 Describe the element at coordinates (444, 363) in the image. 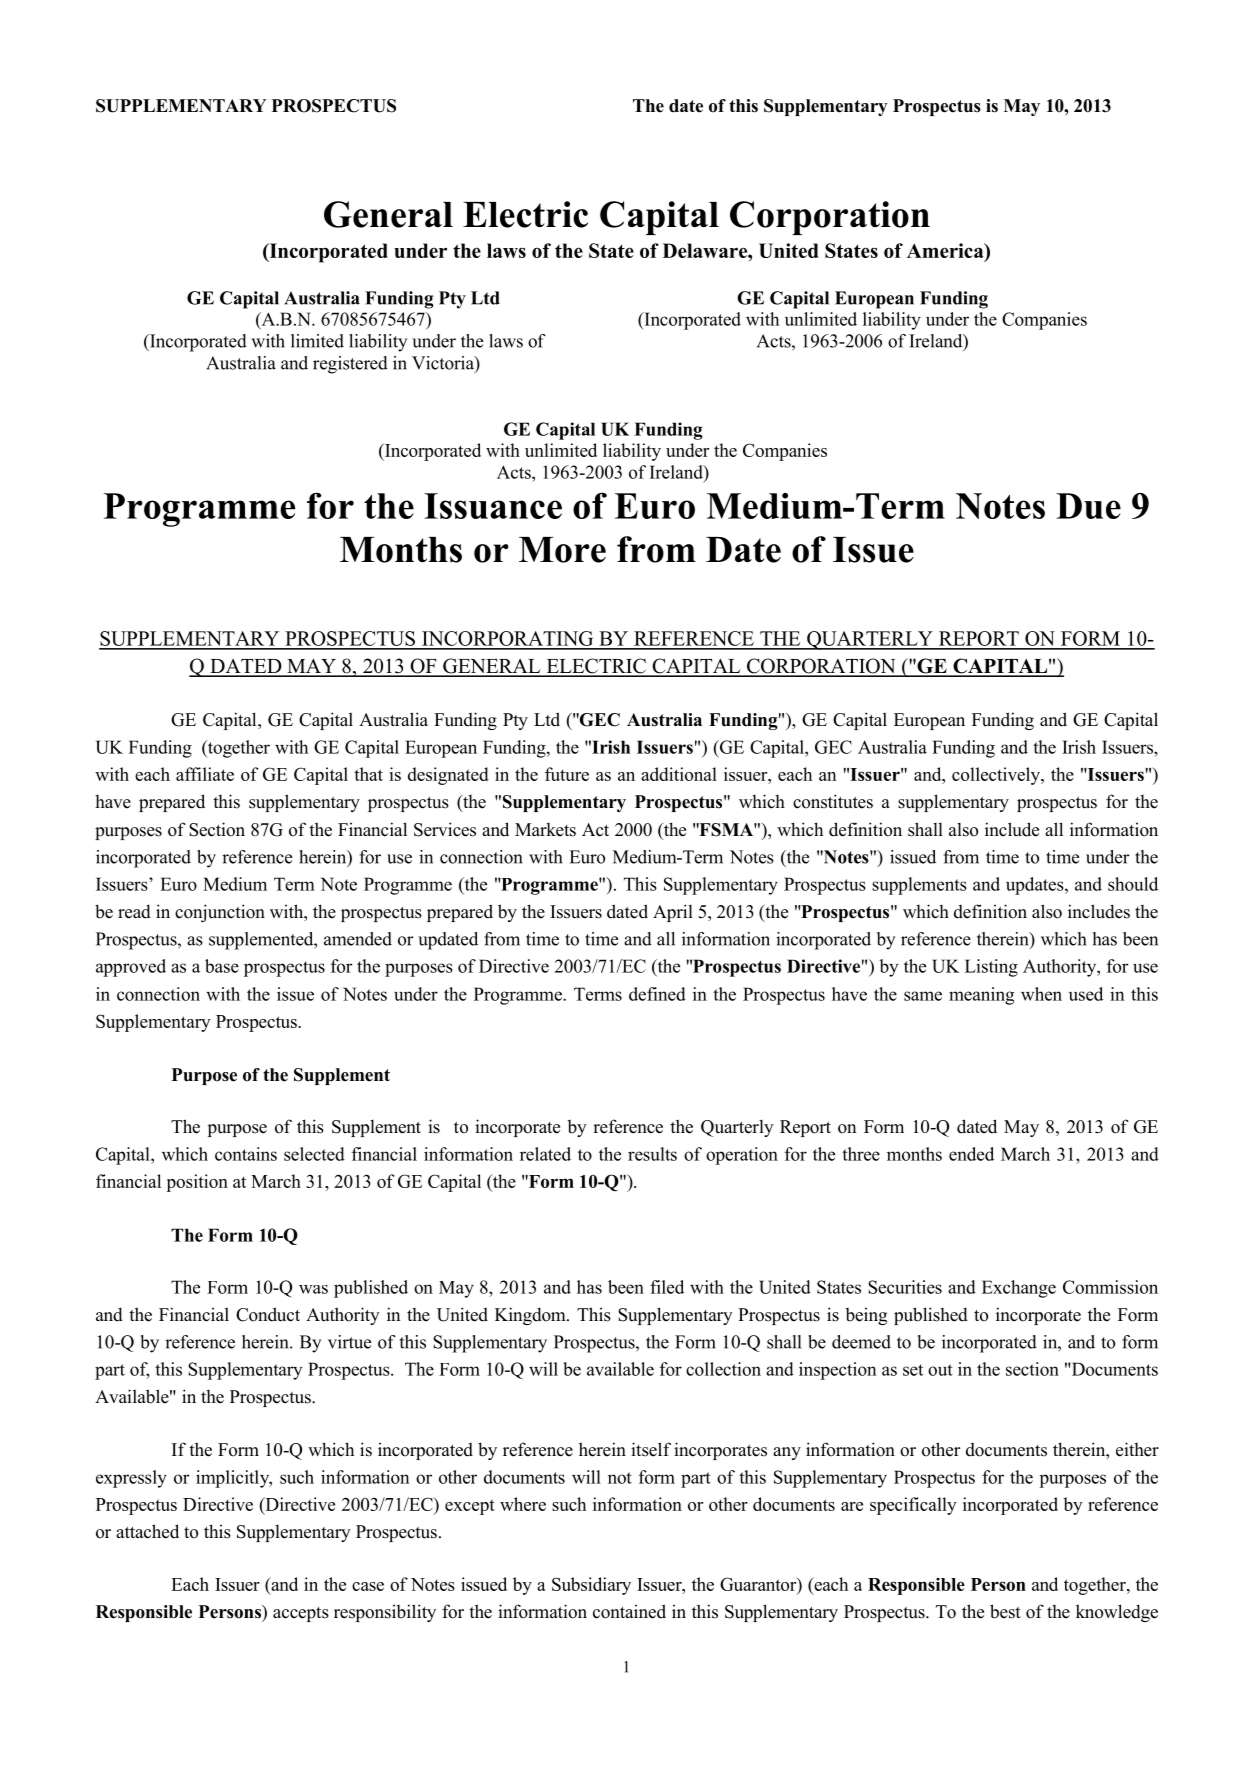

I see `Victoria` at that location.
